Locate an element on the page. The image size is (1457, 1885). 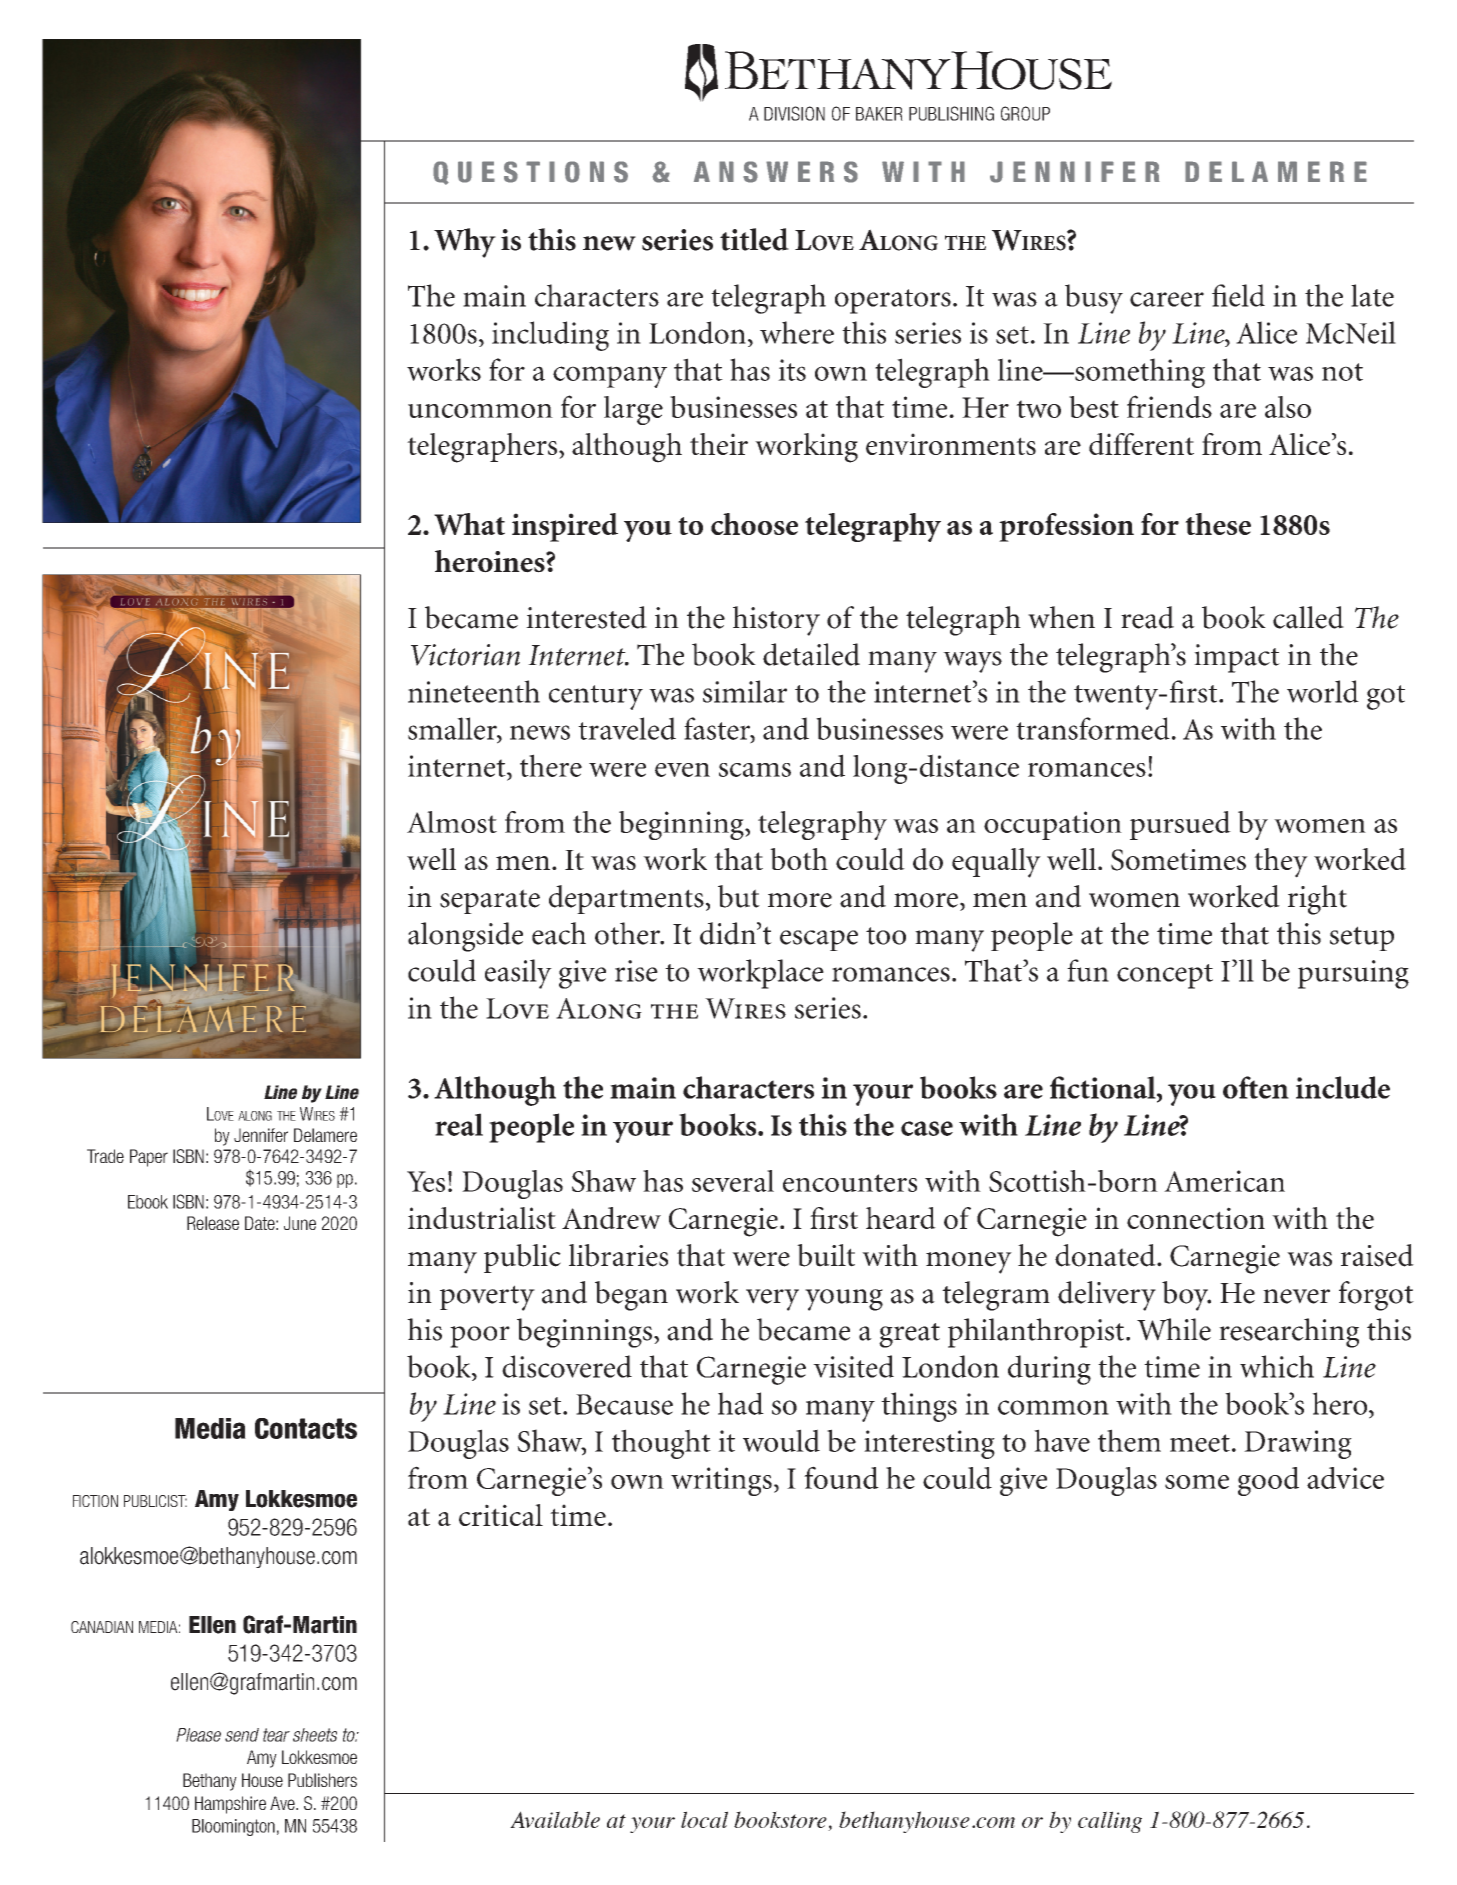
choose is located at coordinates (754, 524).
